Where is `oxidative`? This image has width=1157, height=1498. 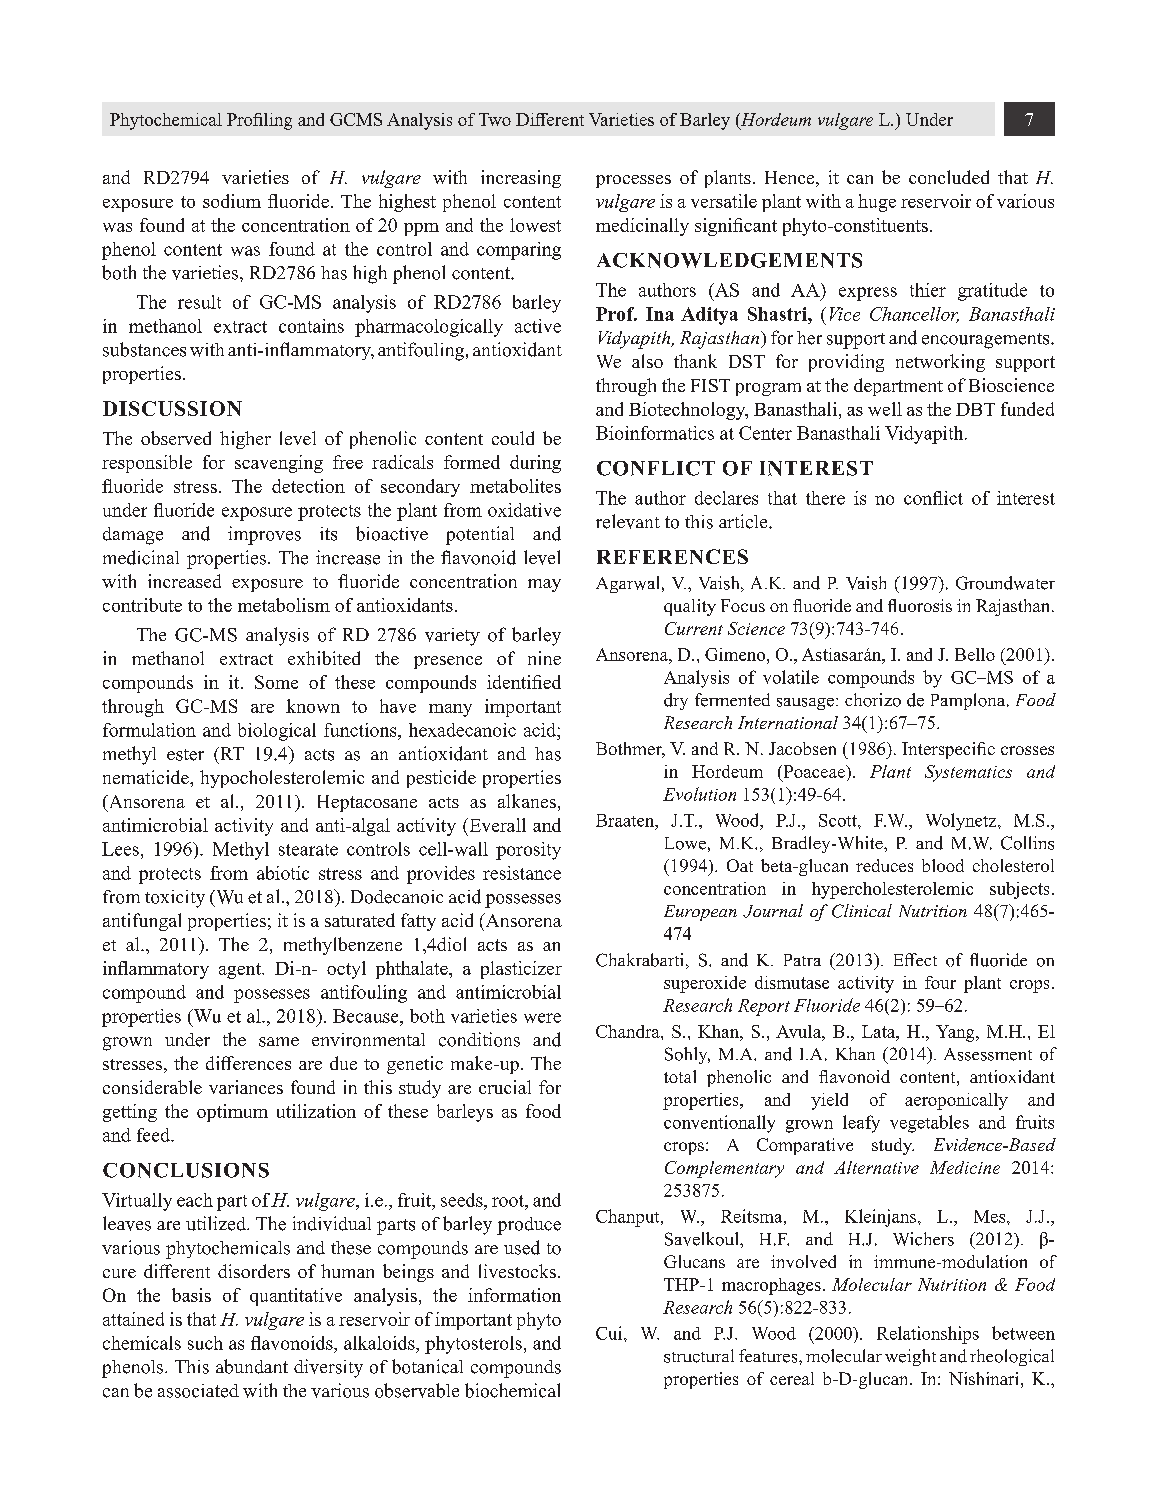
oxidative is located at coordinates (524, 510).
